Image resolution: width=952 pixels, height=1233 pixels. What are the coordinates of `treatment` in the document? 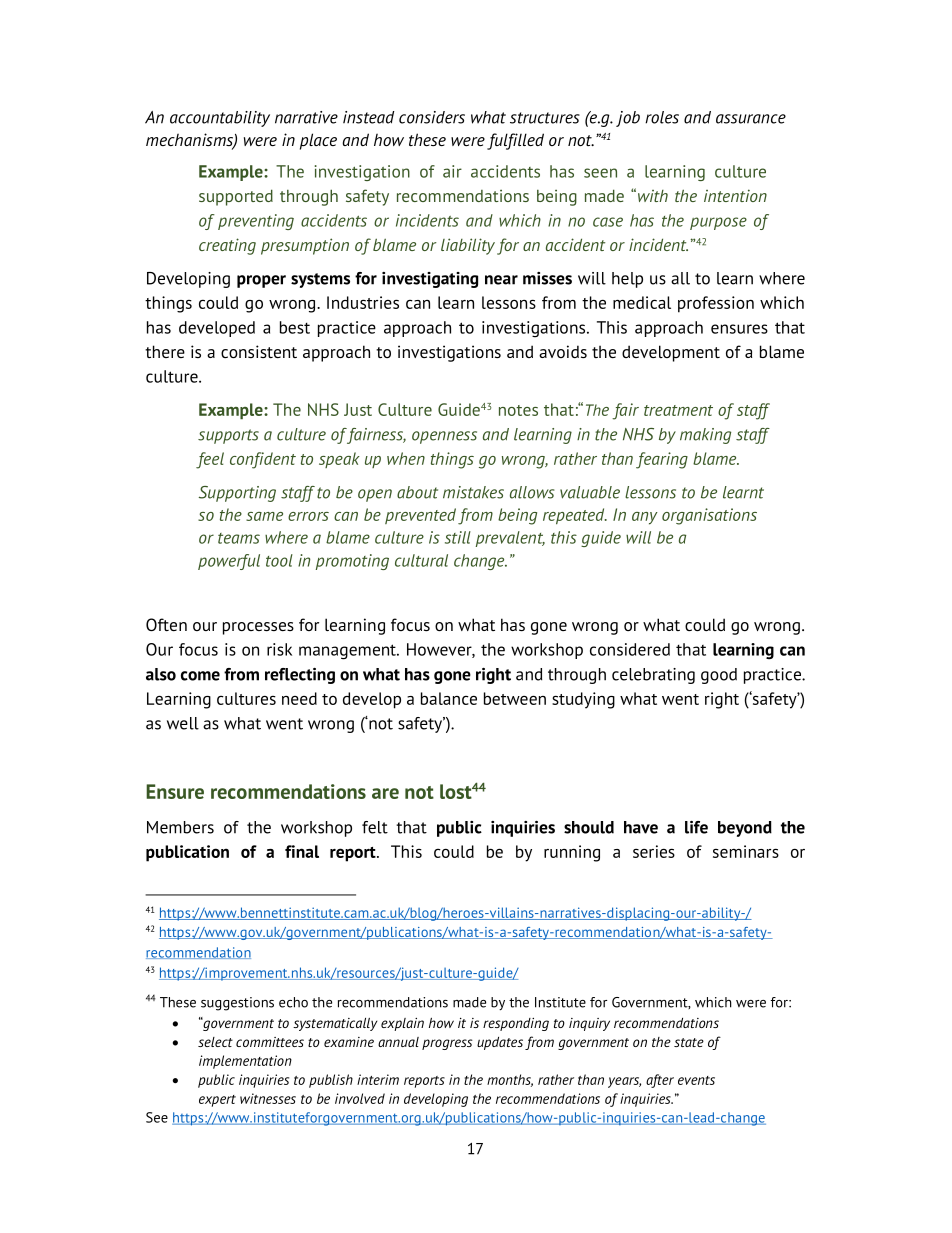 It's located at (678, 410).
